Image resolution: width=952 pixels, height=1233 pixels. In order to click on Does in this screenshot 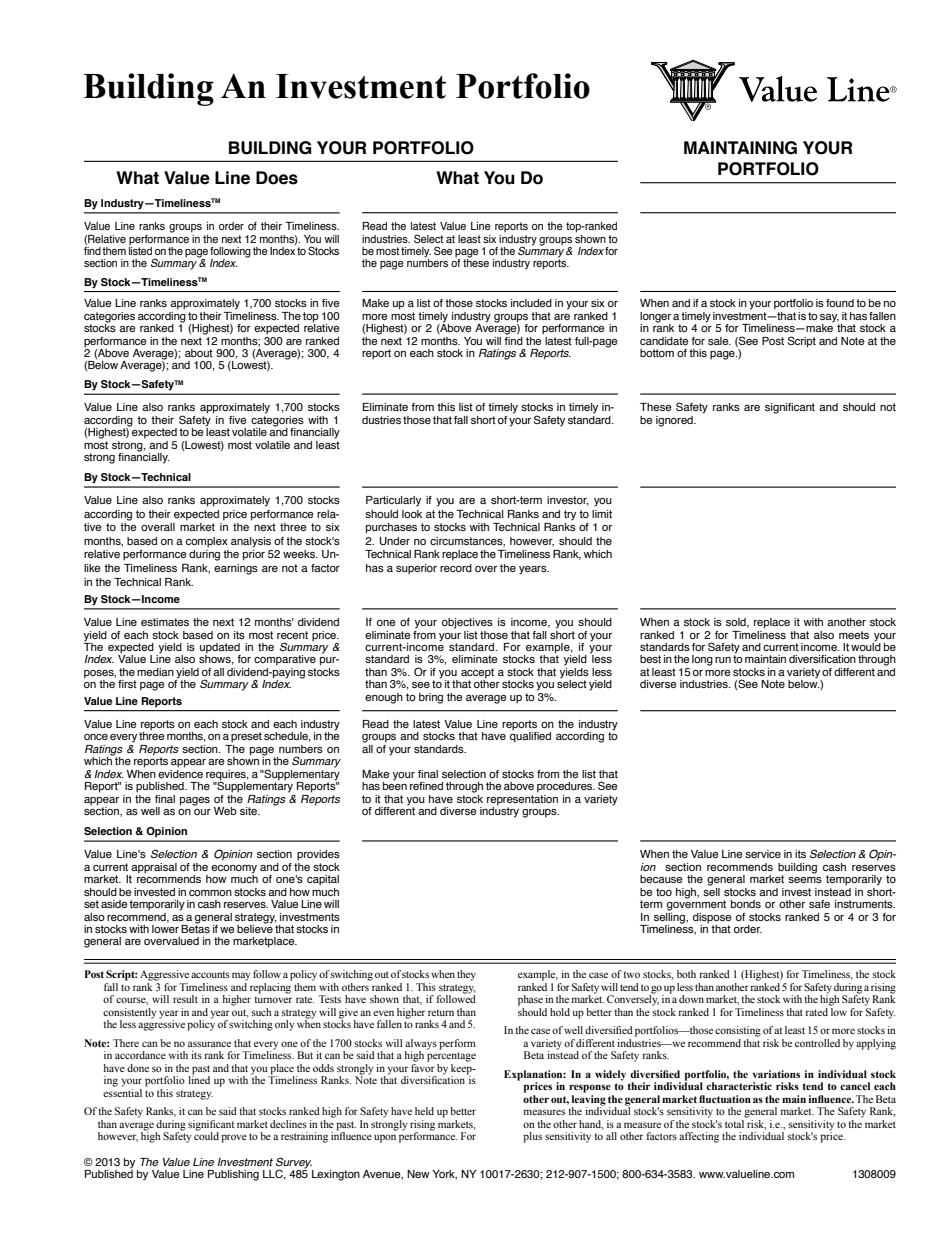, I will do `click(277, 178)`.
